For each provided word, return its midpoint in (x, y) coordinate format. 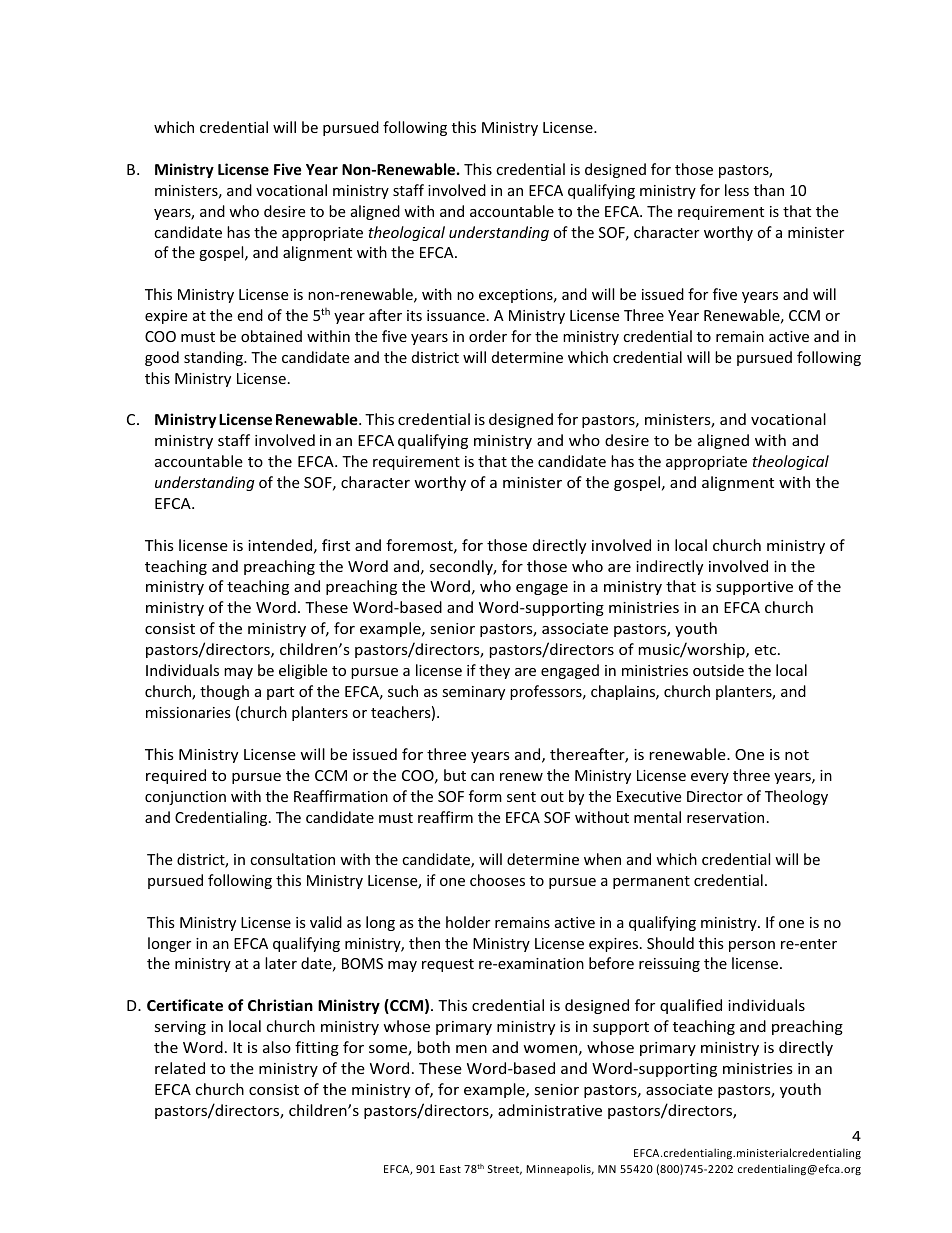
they (494, 671)
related (180, 1068)
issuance (456, 315)
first (336, 545)
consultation (292, 859)
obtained (271, 336)
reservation (725, 817)
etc (767, 650)
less (737, 190)
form (485, 796)
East (450, 1169)
